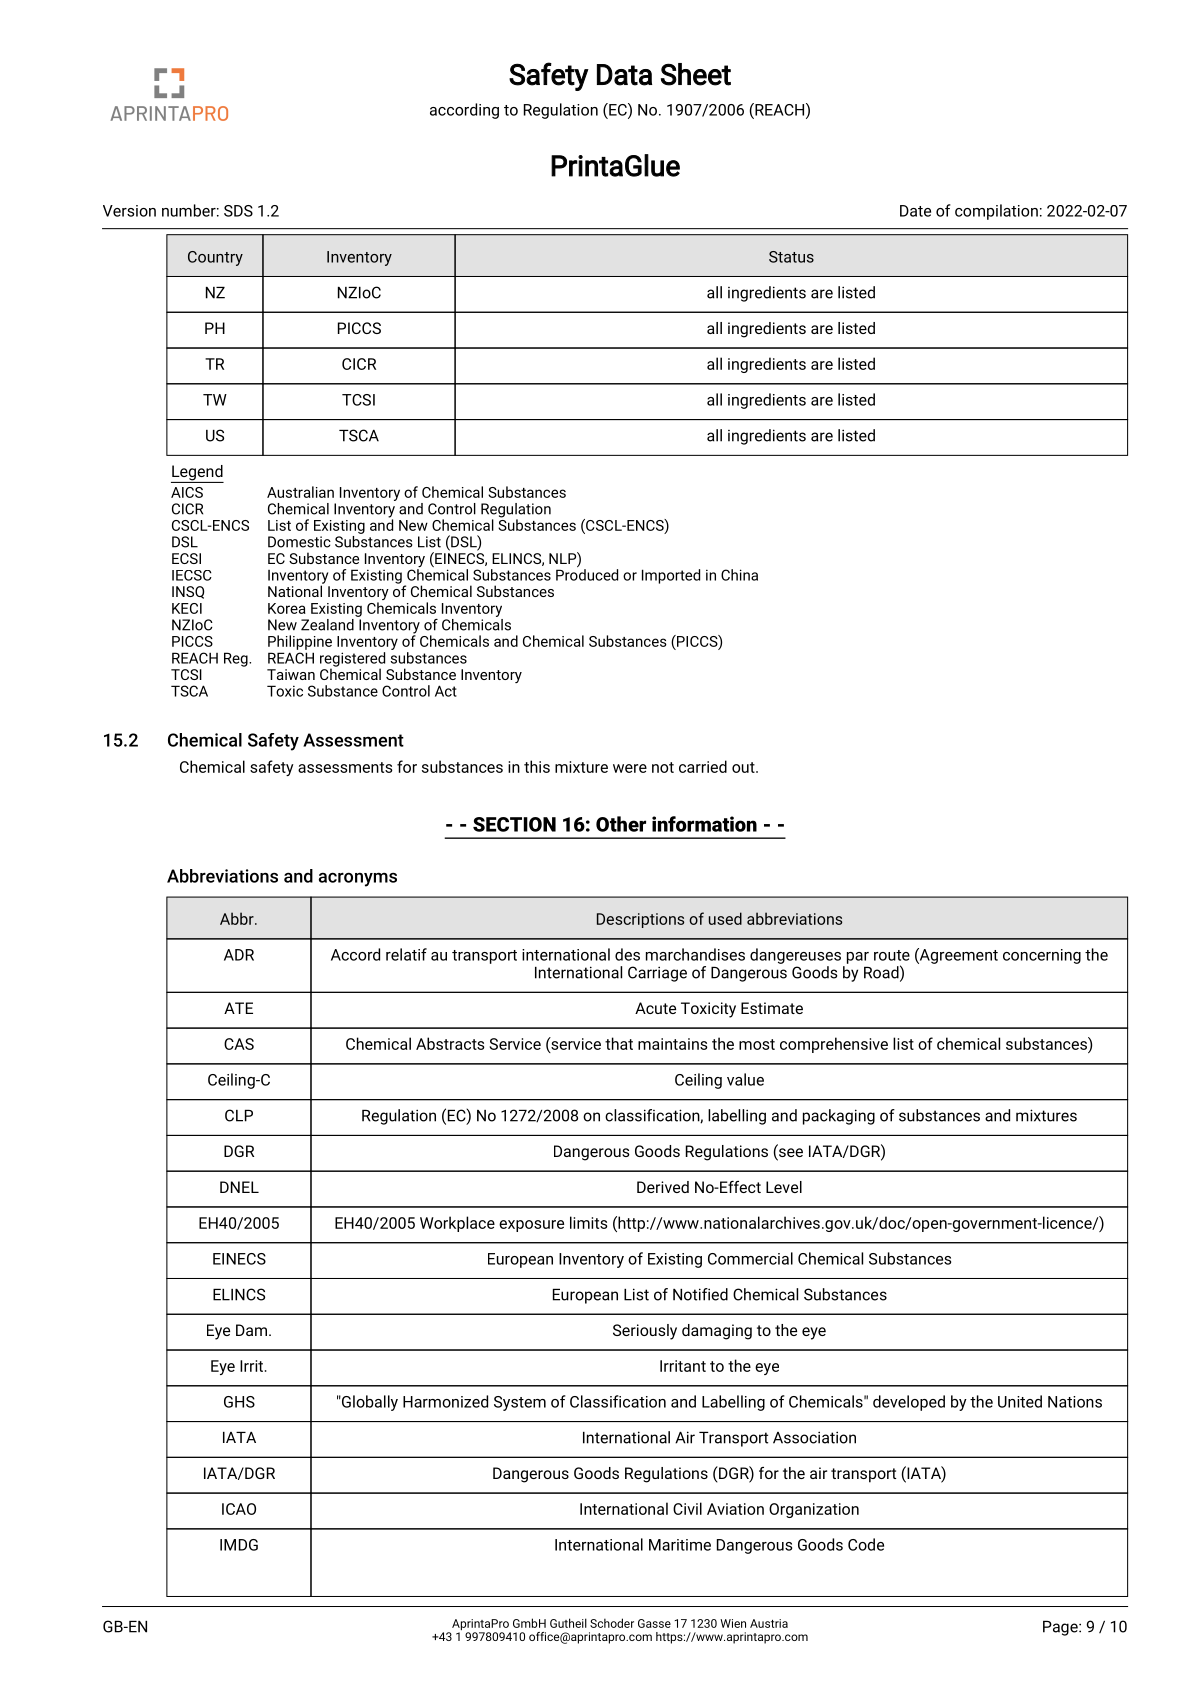  Describe the element at coordinates (866, 1544) in the screenshot. I see `Code` at that location.
